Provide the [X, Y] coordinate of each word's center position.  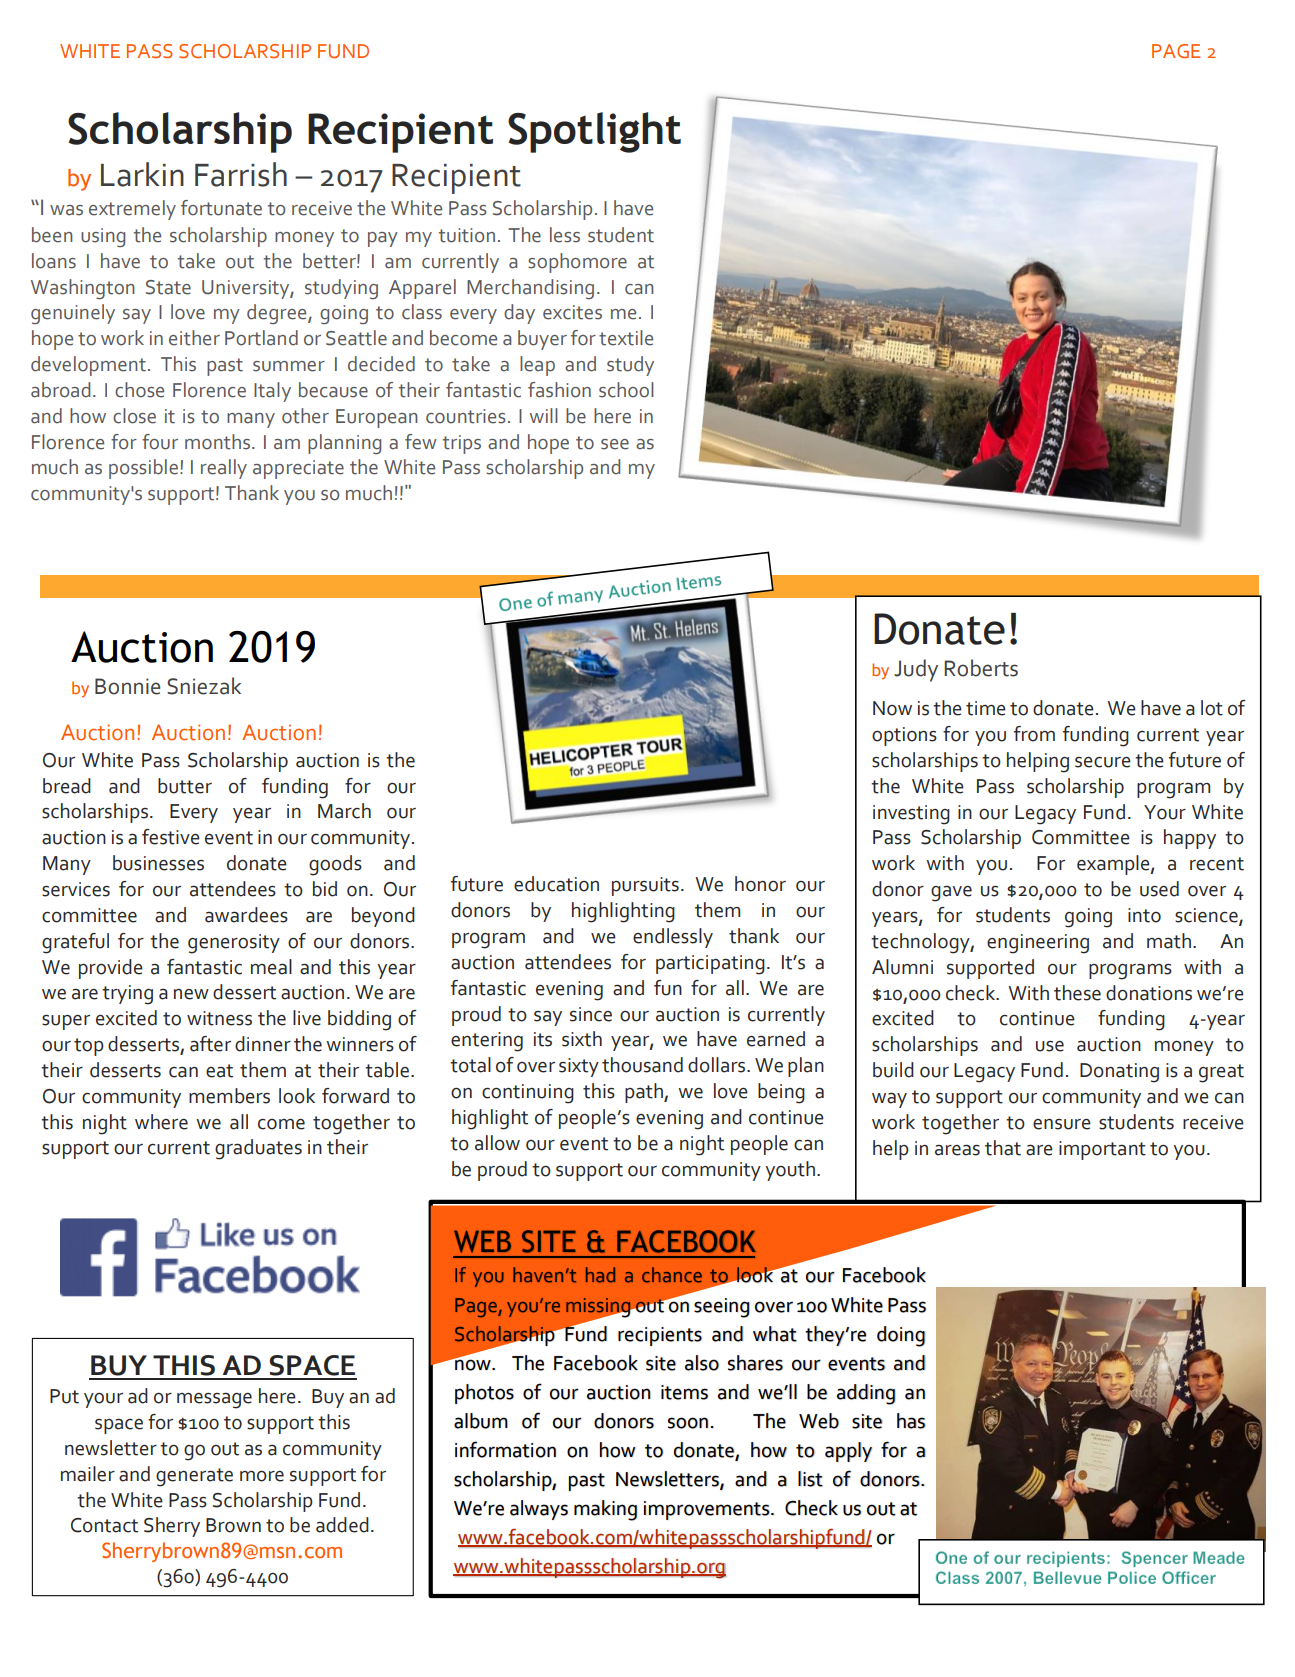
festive [171, 837]
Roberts [981, 668]
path [645, 1093]
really [224, 469]
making [605, 1510]
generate [194, 1477]
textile [626, 338]
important [1102, 1150]
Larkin [142, 174]
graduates [258, 1149]
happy [1190, 839]
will [544, 415]
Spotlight [594, 132]
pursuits [645, 886]
